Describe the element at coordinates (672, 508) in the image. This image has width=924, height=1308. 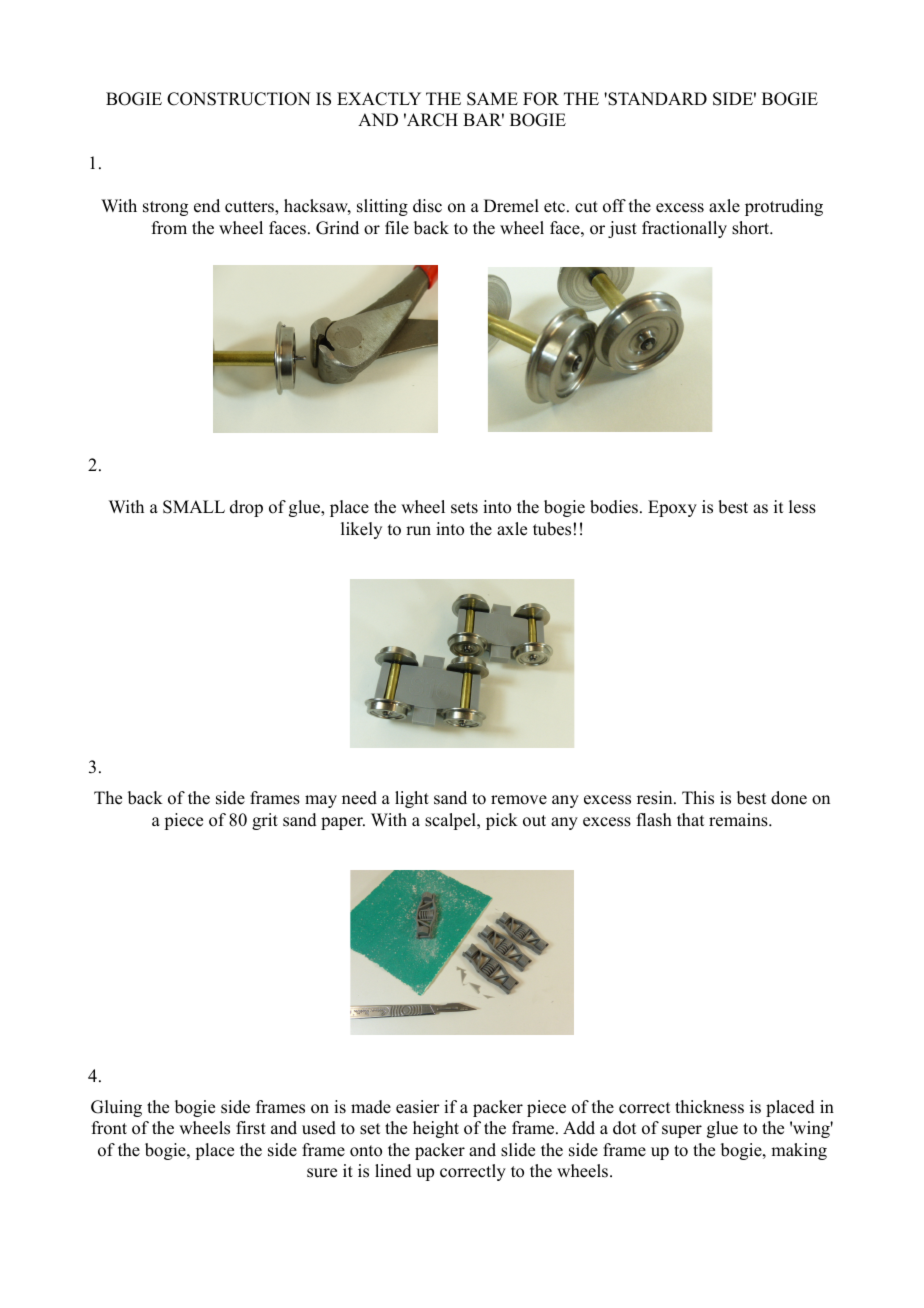
I see `Epoxy` at that location.
